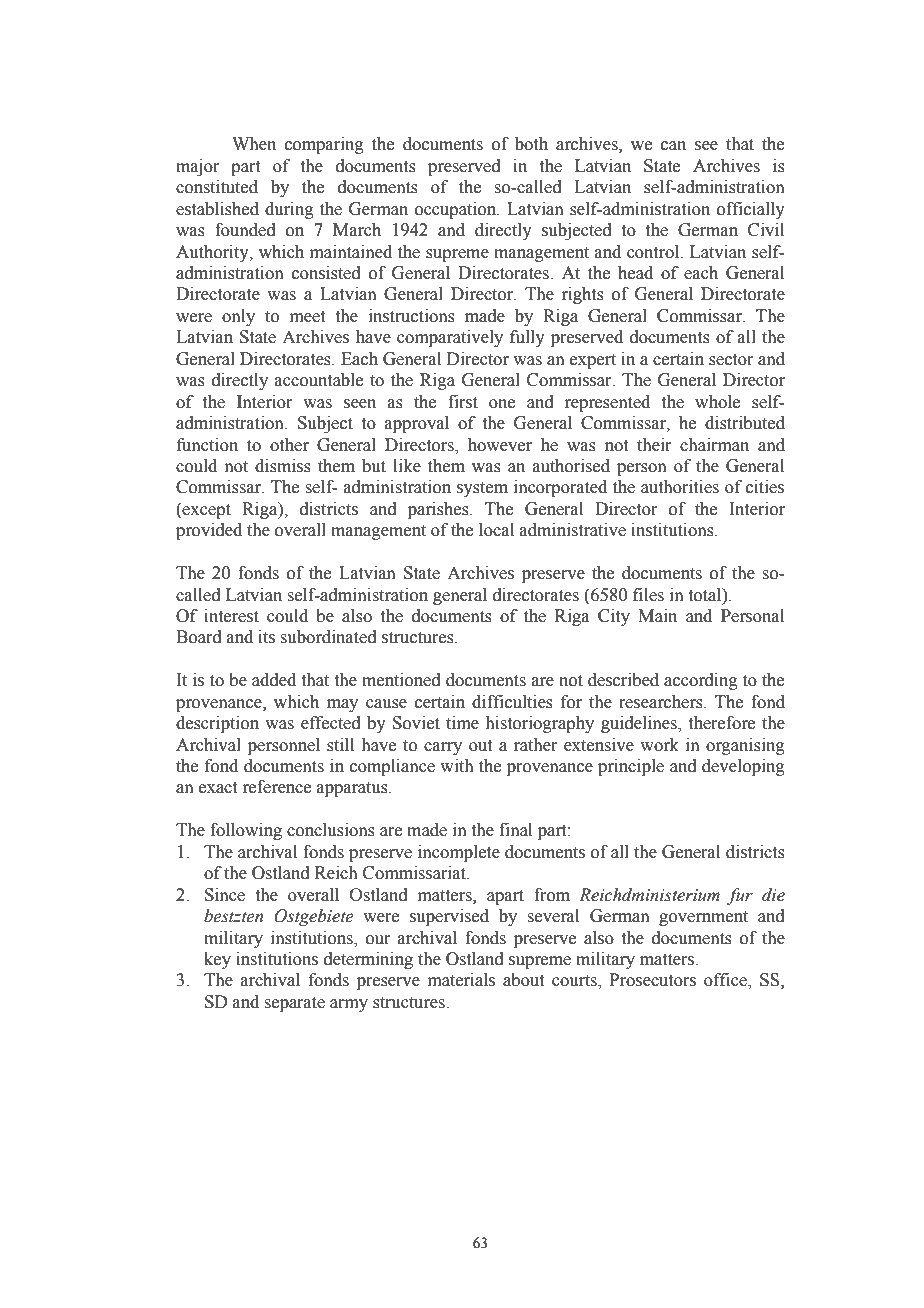 The height and width of the screenshot is (1308, 924). I want to click on separate, so click(294, 1004).
